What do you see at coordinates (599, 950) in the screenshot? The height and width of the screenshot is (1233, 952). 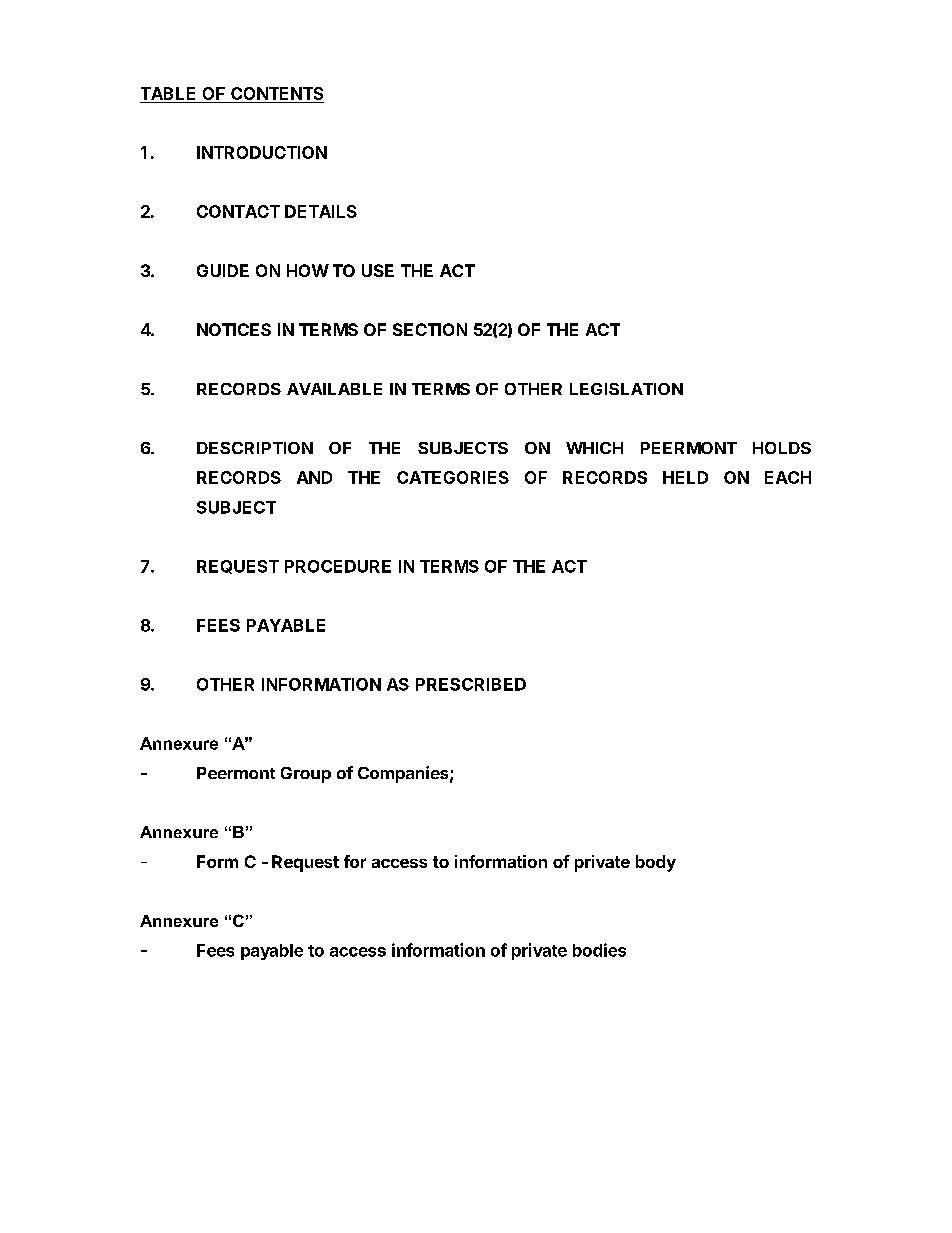 I see `bodies` at bounding box center [599, 950].
